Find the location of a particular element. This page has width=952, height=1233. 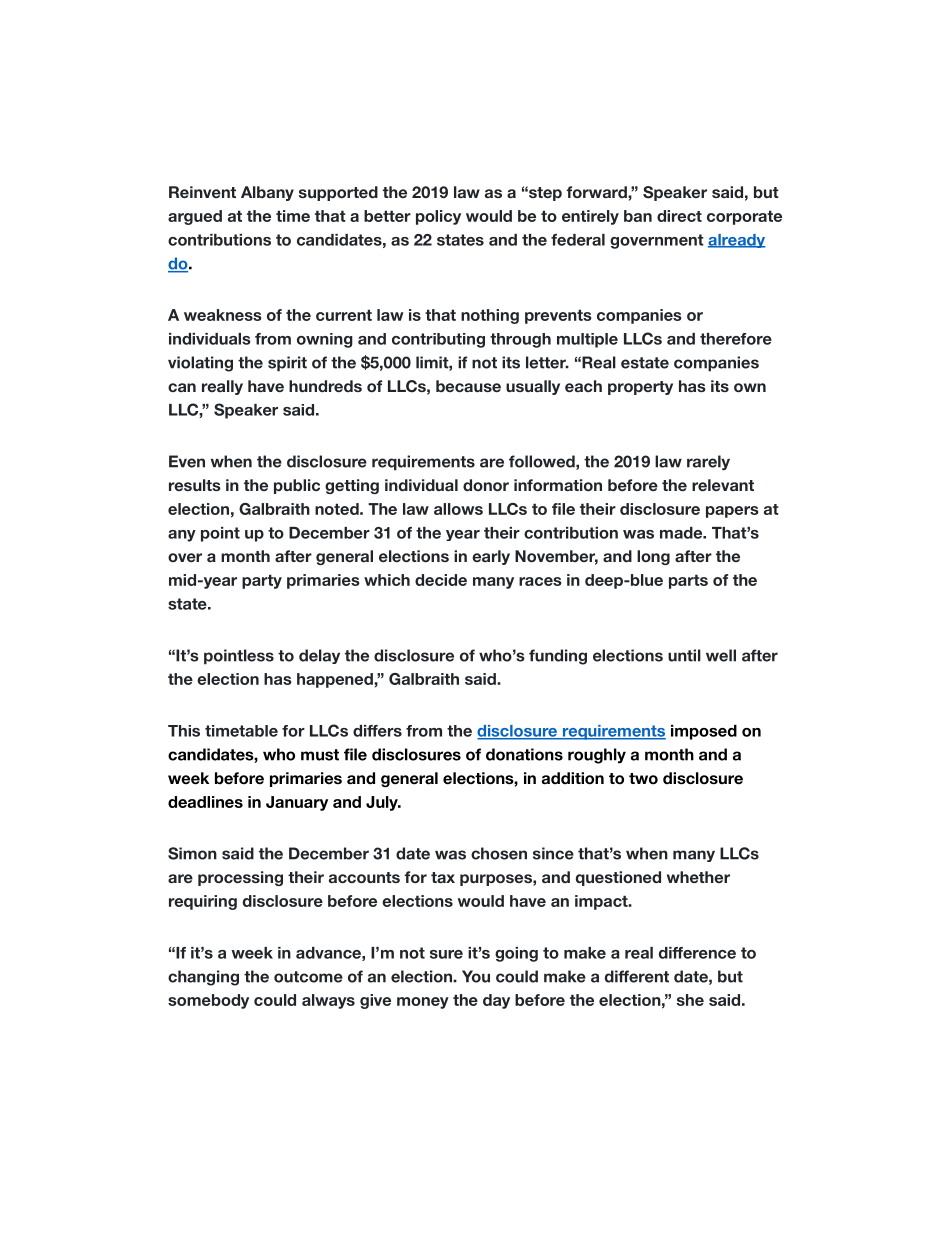

changing is located at coordinates (203, 978).
